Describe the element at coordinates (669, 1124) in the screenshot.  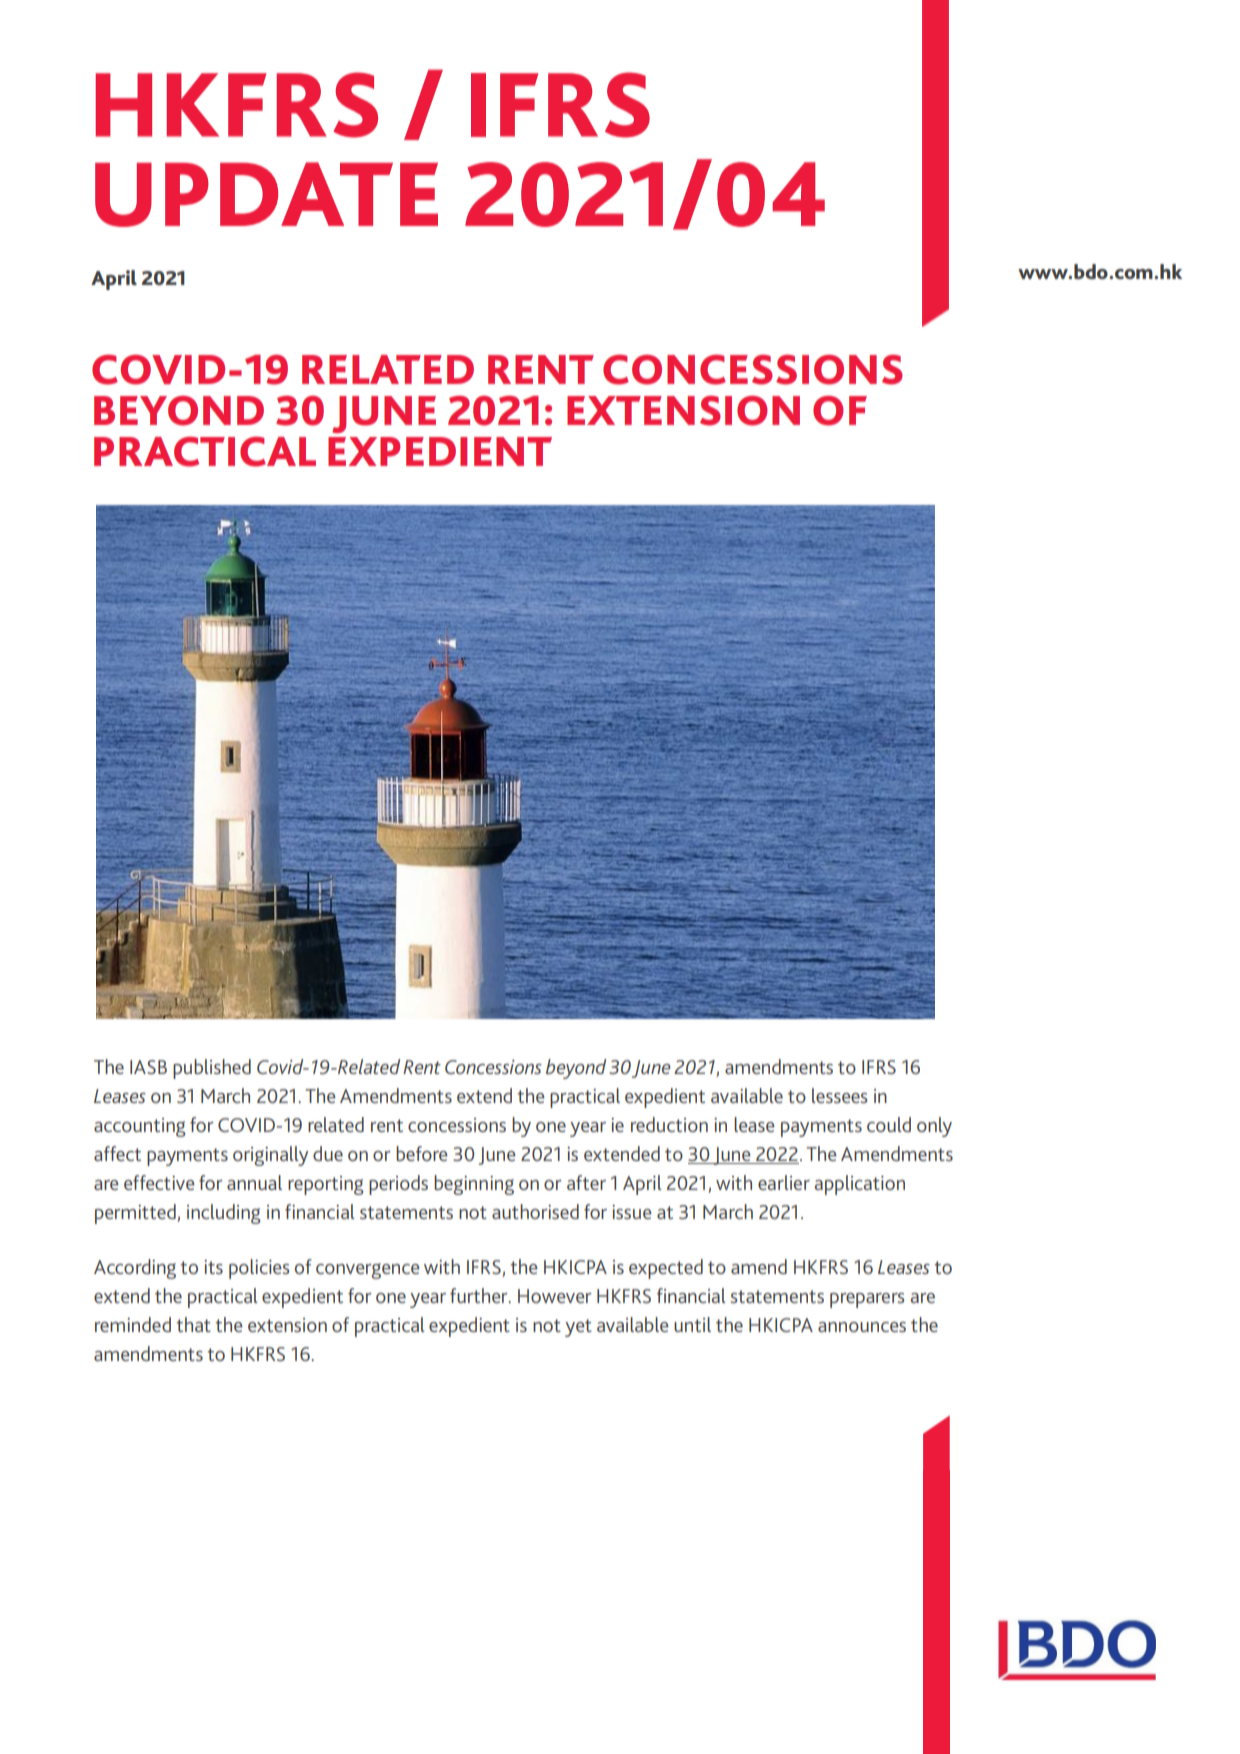
I see `reduction` at that location.
